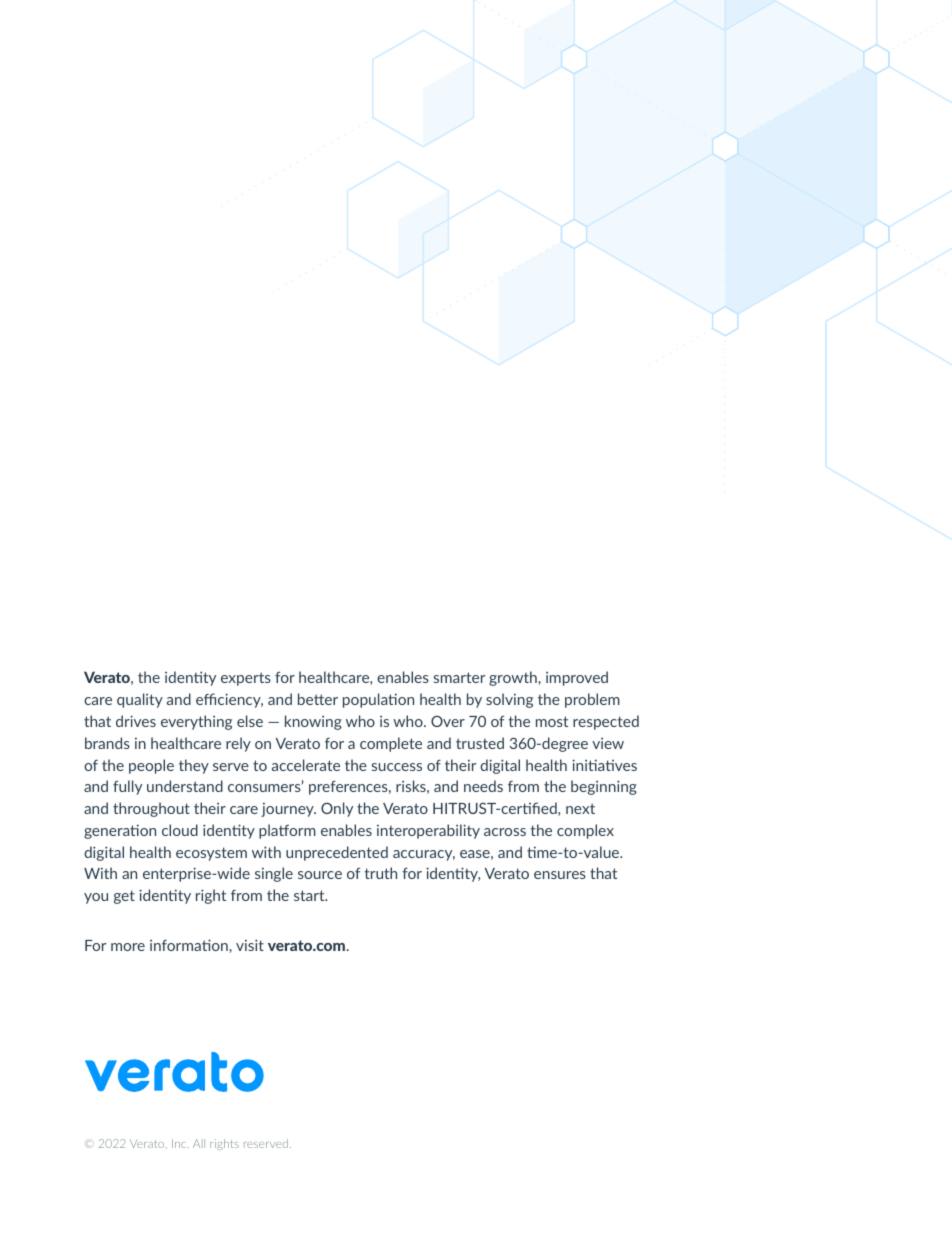 Image resolution: width=952 pixels, height=1233 pixels. Describe the element at coordinates (310, 895) in the screenshot. I see `start` at that location.
